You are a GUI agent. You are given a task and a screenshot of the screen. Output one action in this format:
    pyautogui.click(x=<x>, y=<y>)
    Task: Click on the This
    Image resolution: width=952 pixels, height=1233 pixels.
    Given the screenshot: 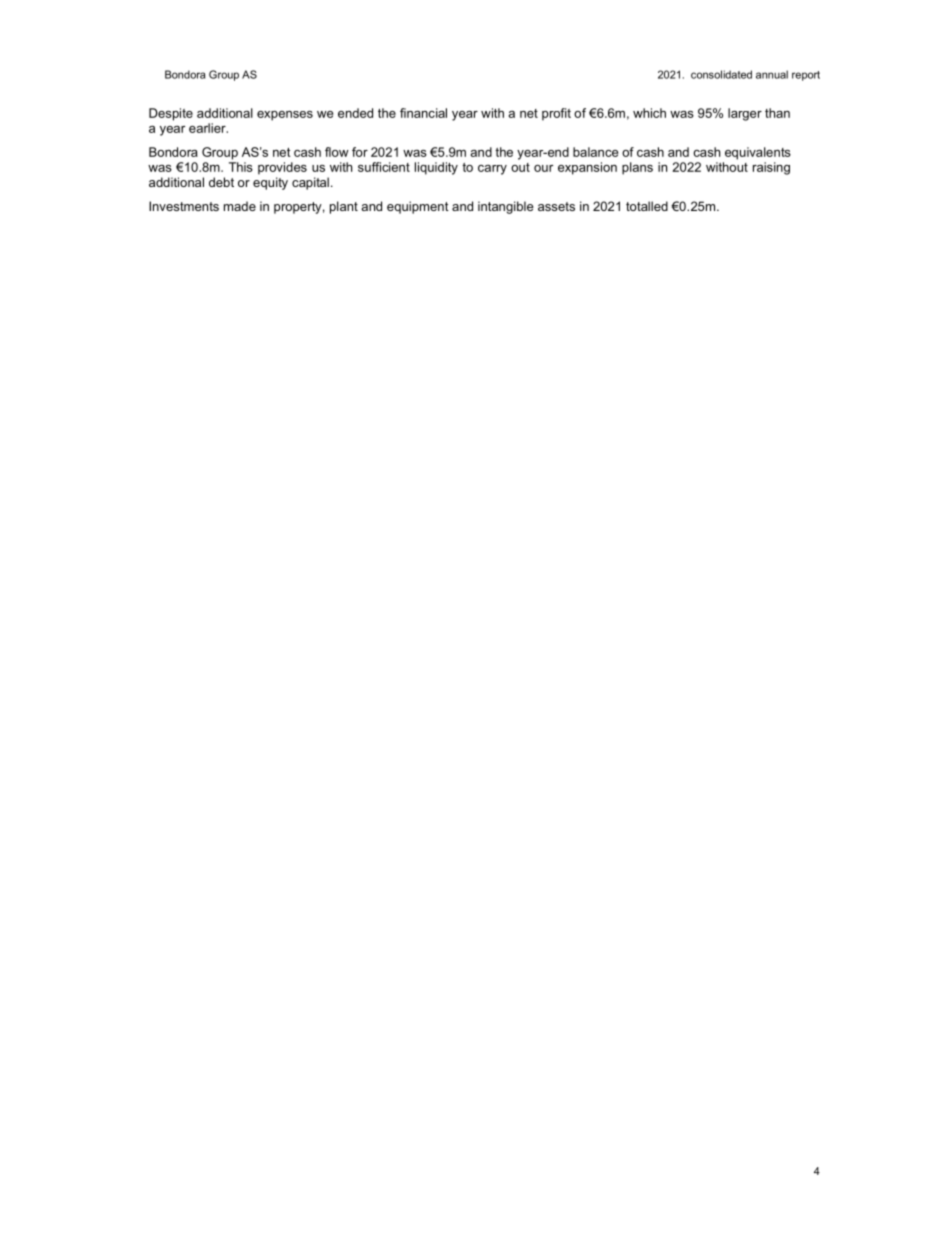 What is the action you would take?
    pyautogui.click(x=241, y=167)
